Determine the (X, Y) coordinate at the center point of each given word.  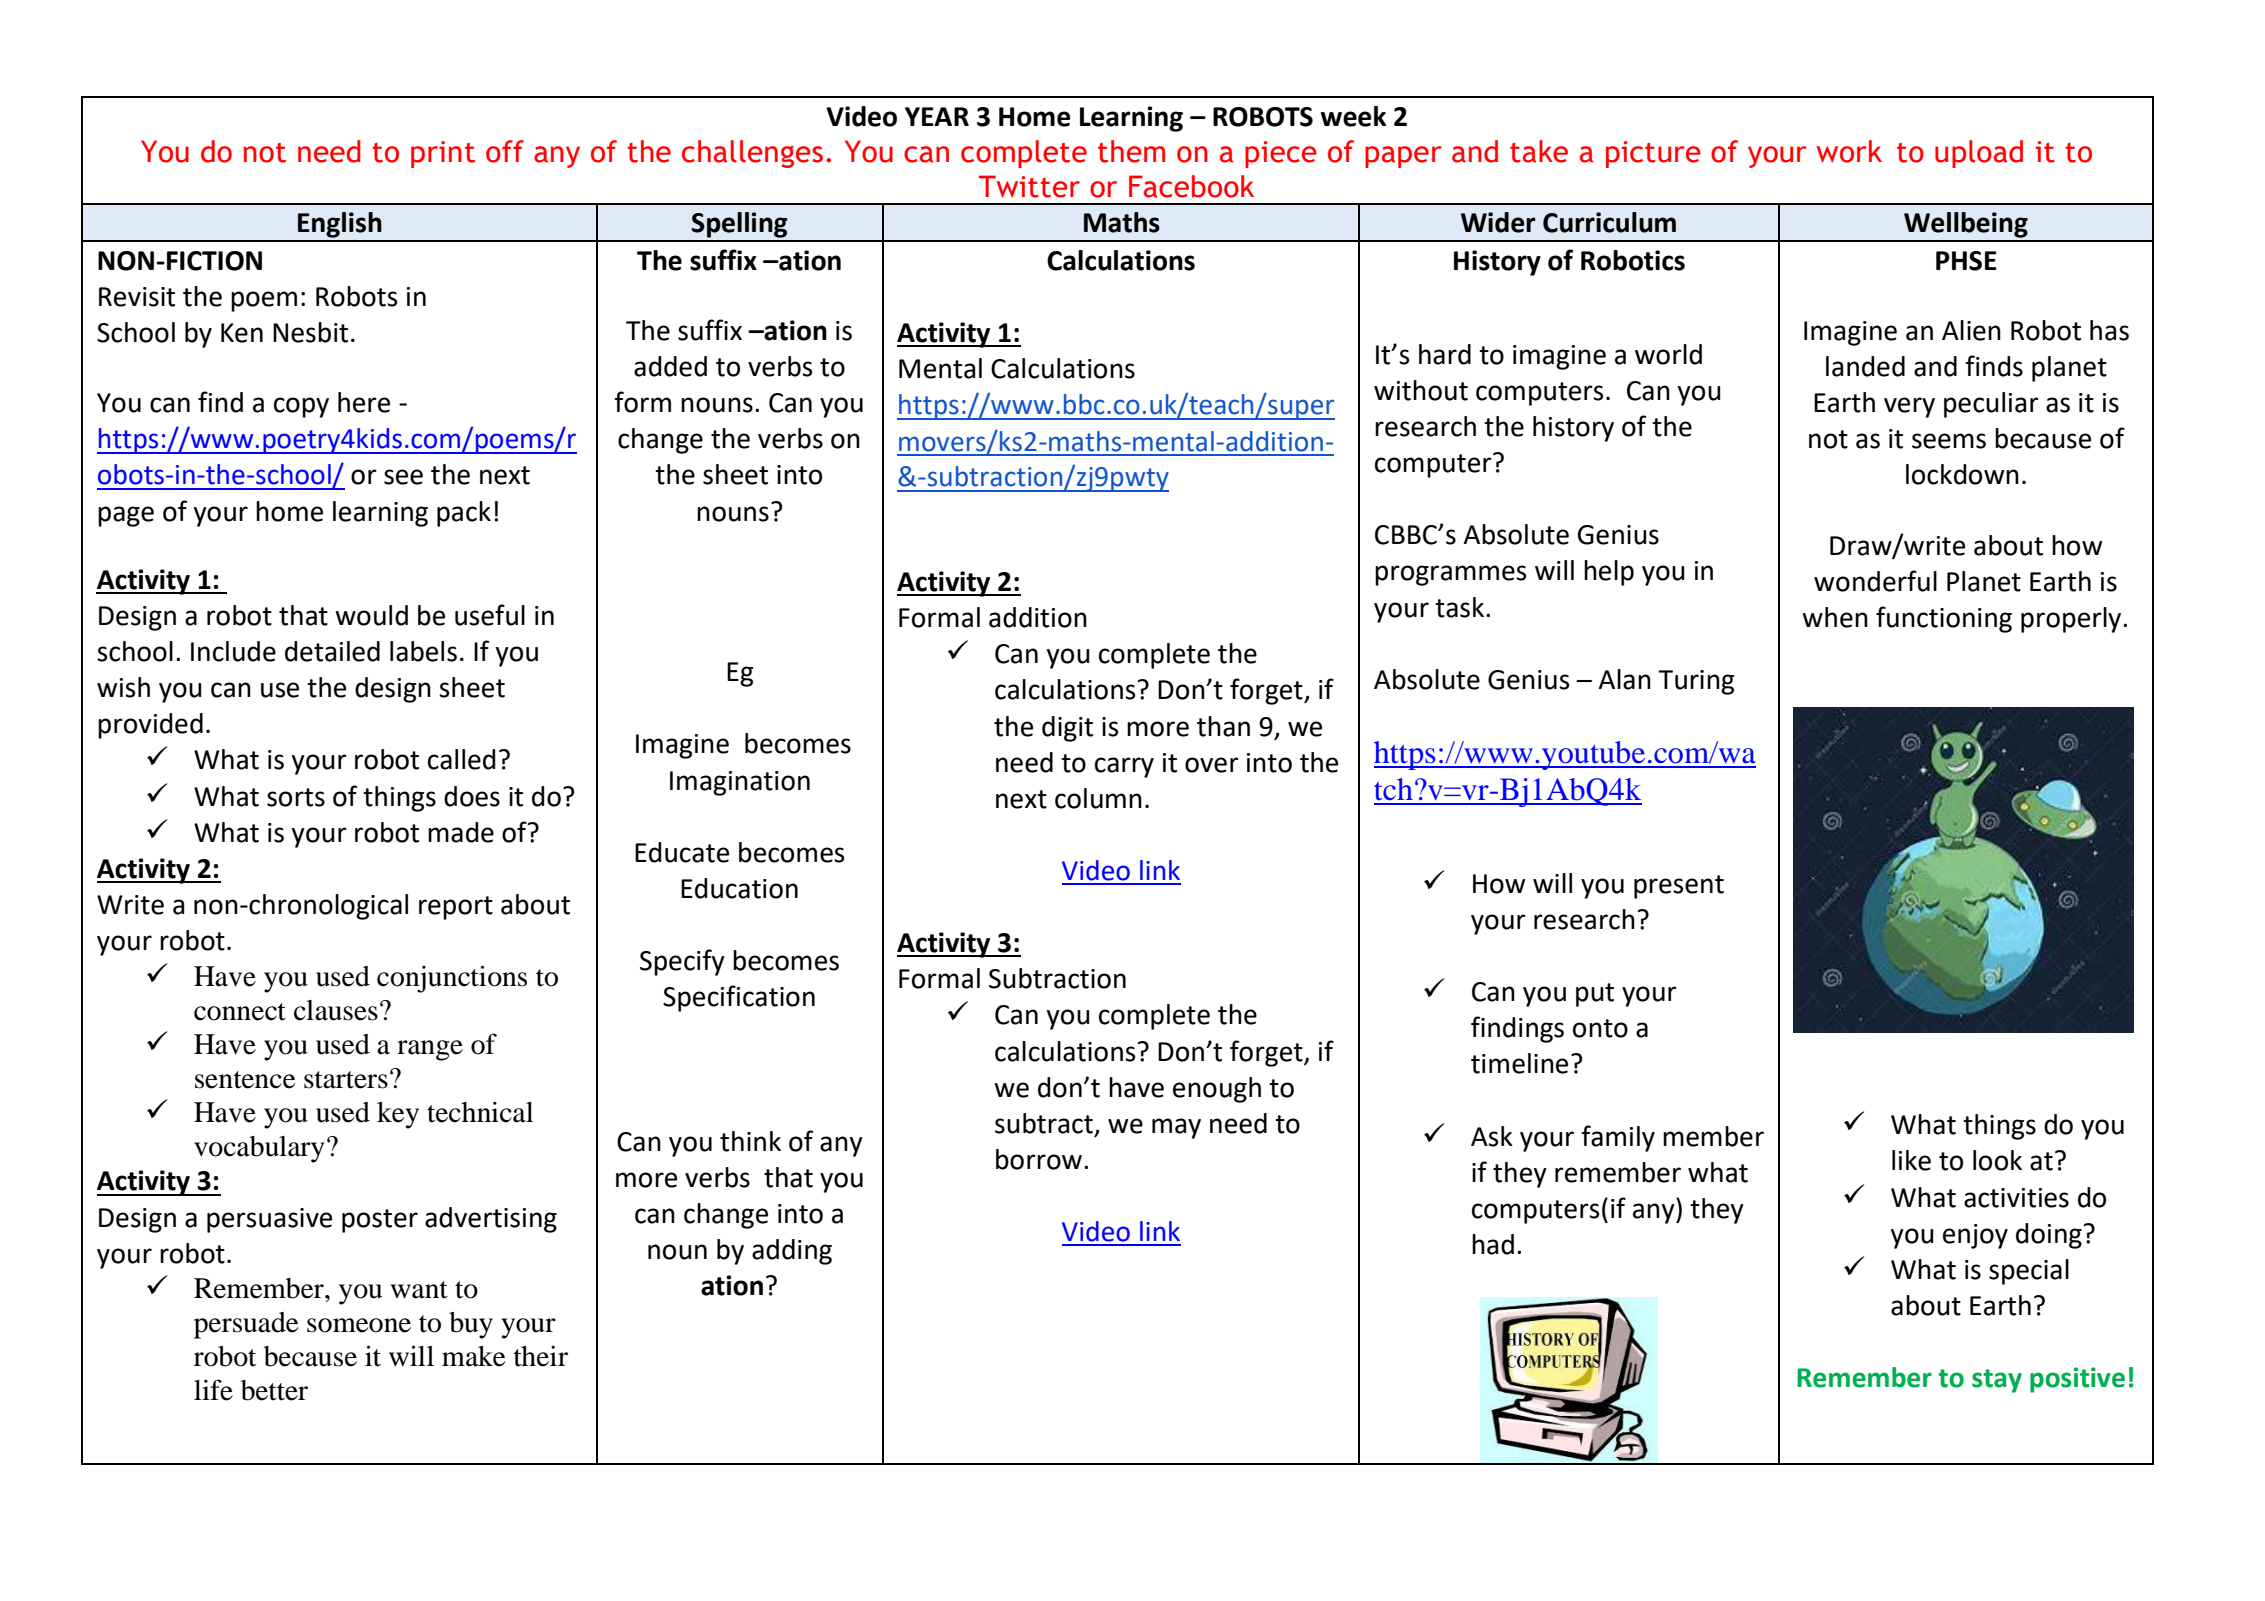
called (462, 759)
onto (1600, 1028)
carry (1124, 767)
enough (1217, 1090)
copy (301, 407)
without (1421, 390)
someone (359, 1325)
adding (792, 1252)
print (443, 154)
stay (1997, 1381)
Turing (1696, 682)
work (1849, 151)
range (430, 1050)
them (1131, 151)
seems (1949, 441)
